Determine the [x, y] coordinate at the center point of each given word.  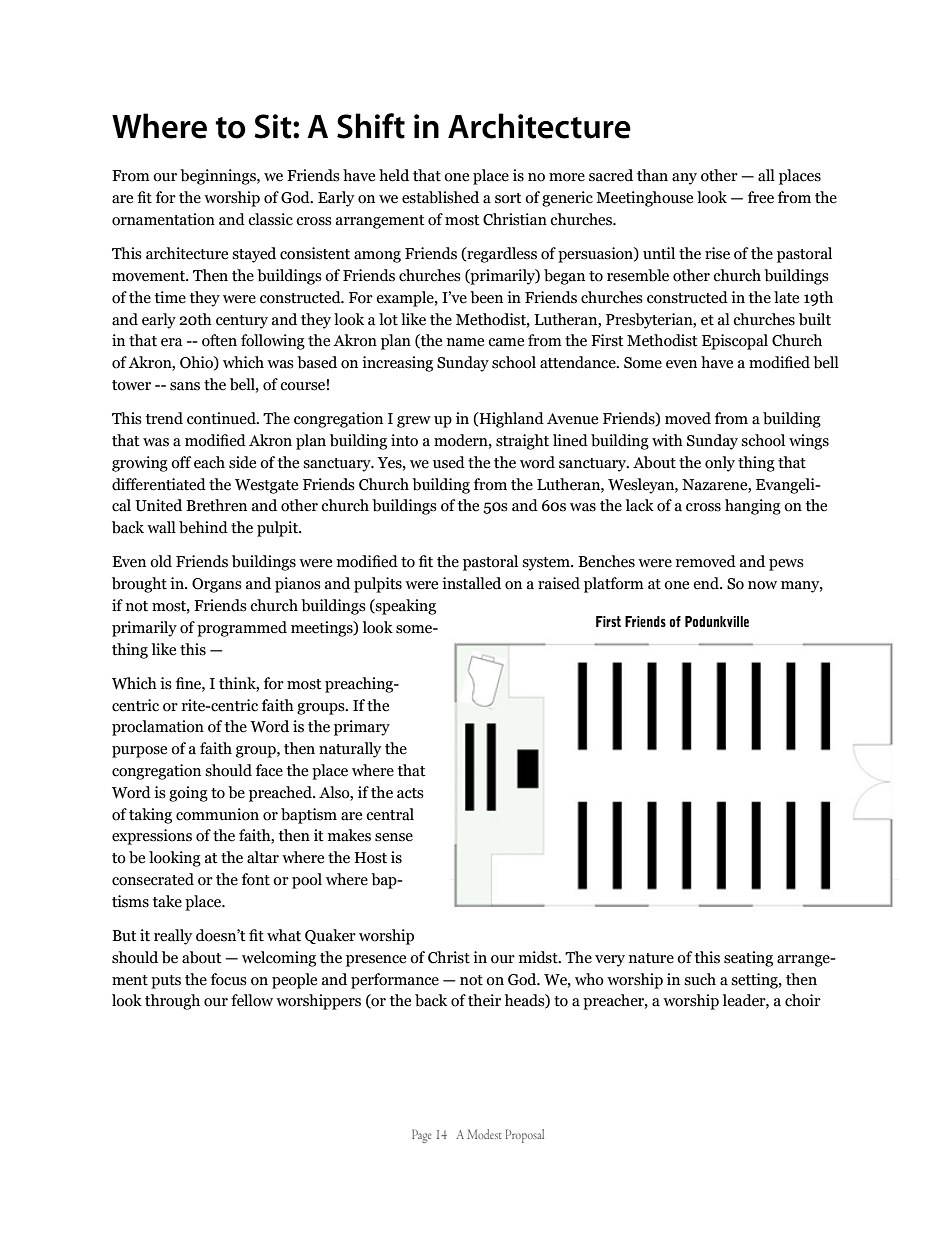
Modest [484, 1134]
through [172, 1002]
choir [803, 1000]
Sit [274, 126]
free [761, 197]
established [440, 197]
